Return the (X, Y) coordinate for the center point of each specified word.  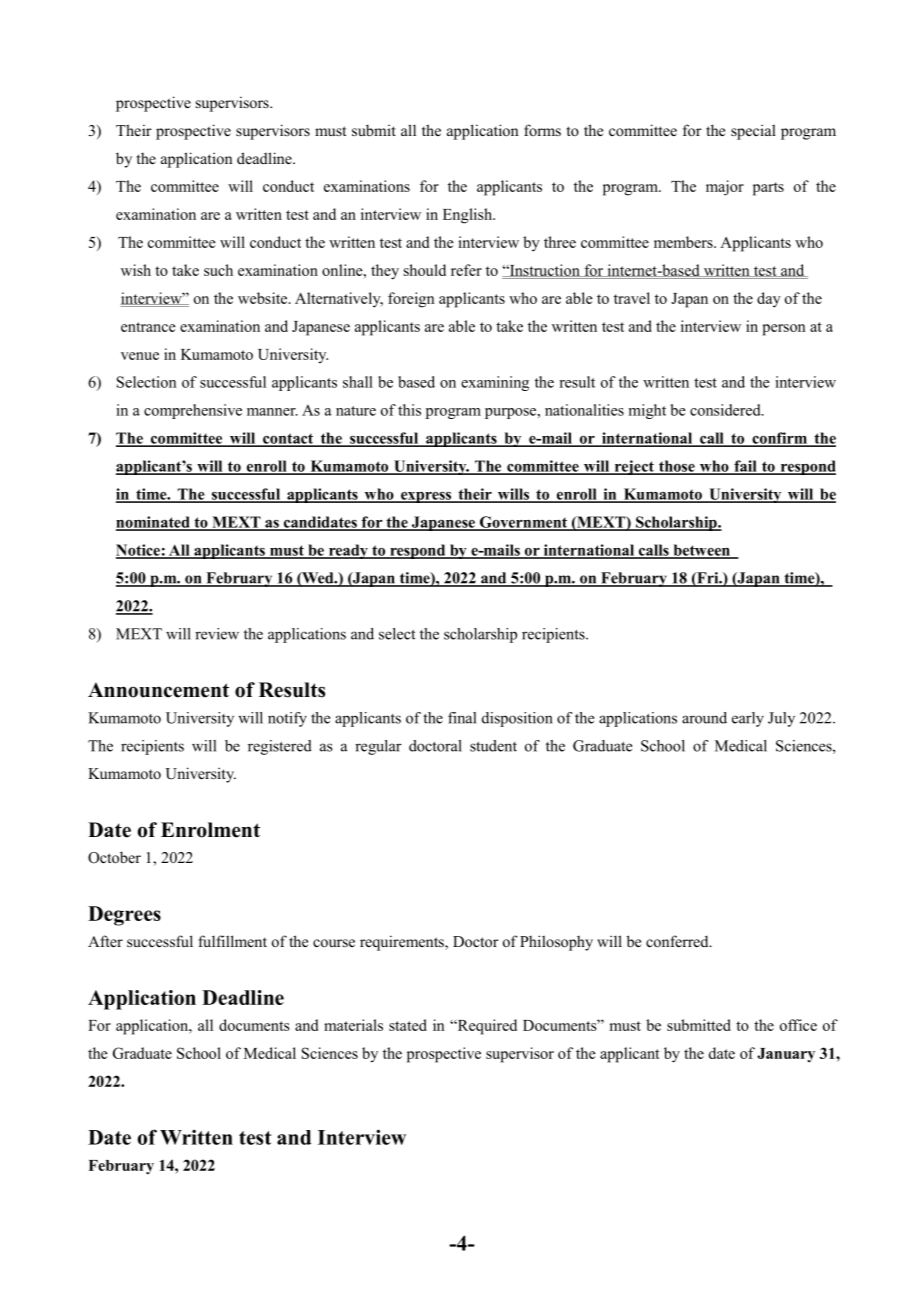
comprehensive (193, 411)
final (462, 718)
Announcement (158, 690)
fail (745, 467)
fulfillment (232, 941)
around (704, 718)
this (409, 410)
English (468, 216)
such (218, 270)
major (725, 188)
